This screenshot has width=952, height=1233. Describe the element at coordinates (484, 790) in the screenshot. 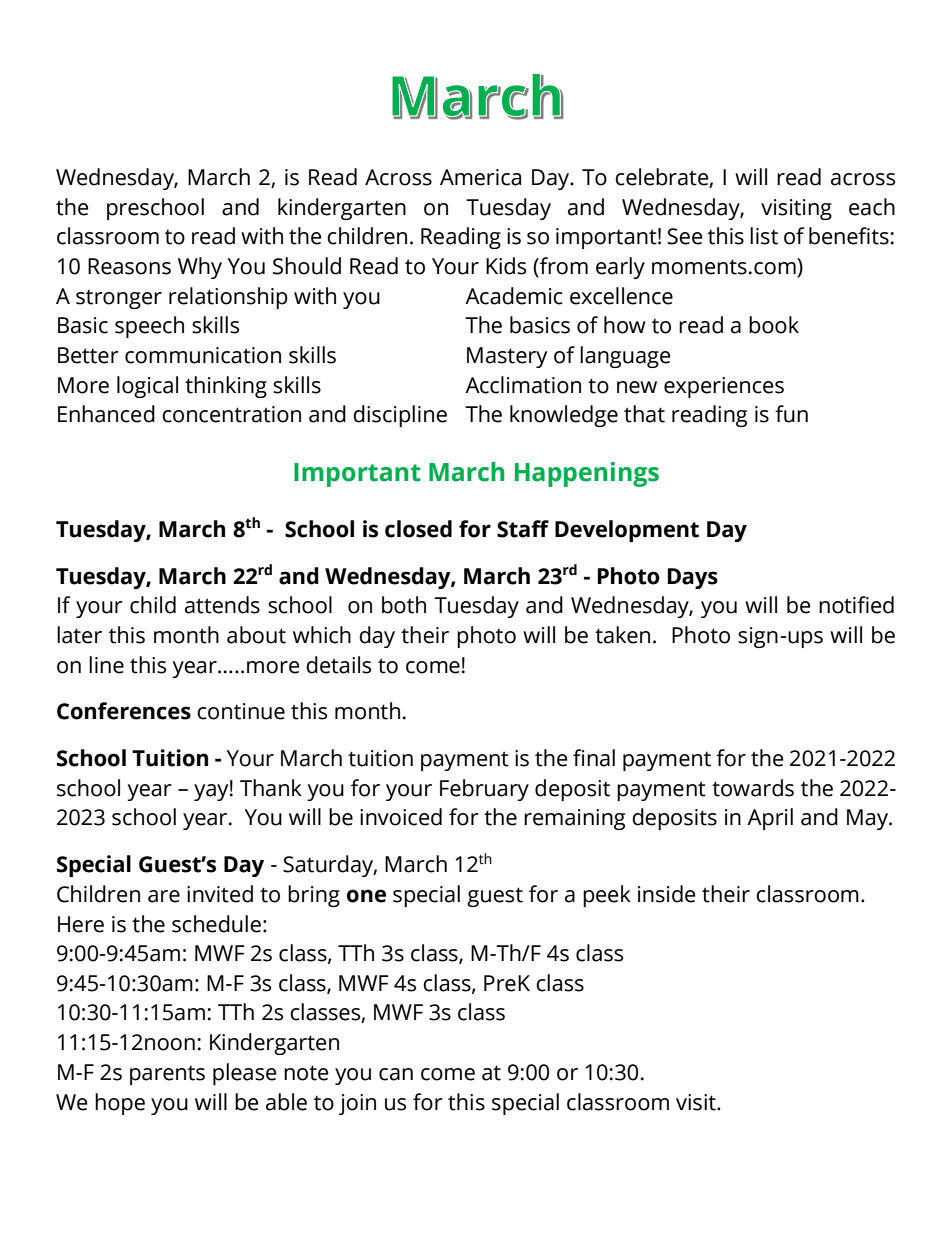

I see `February` at that location.
